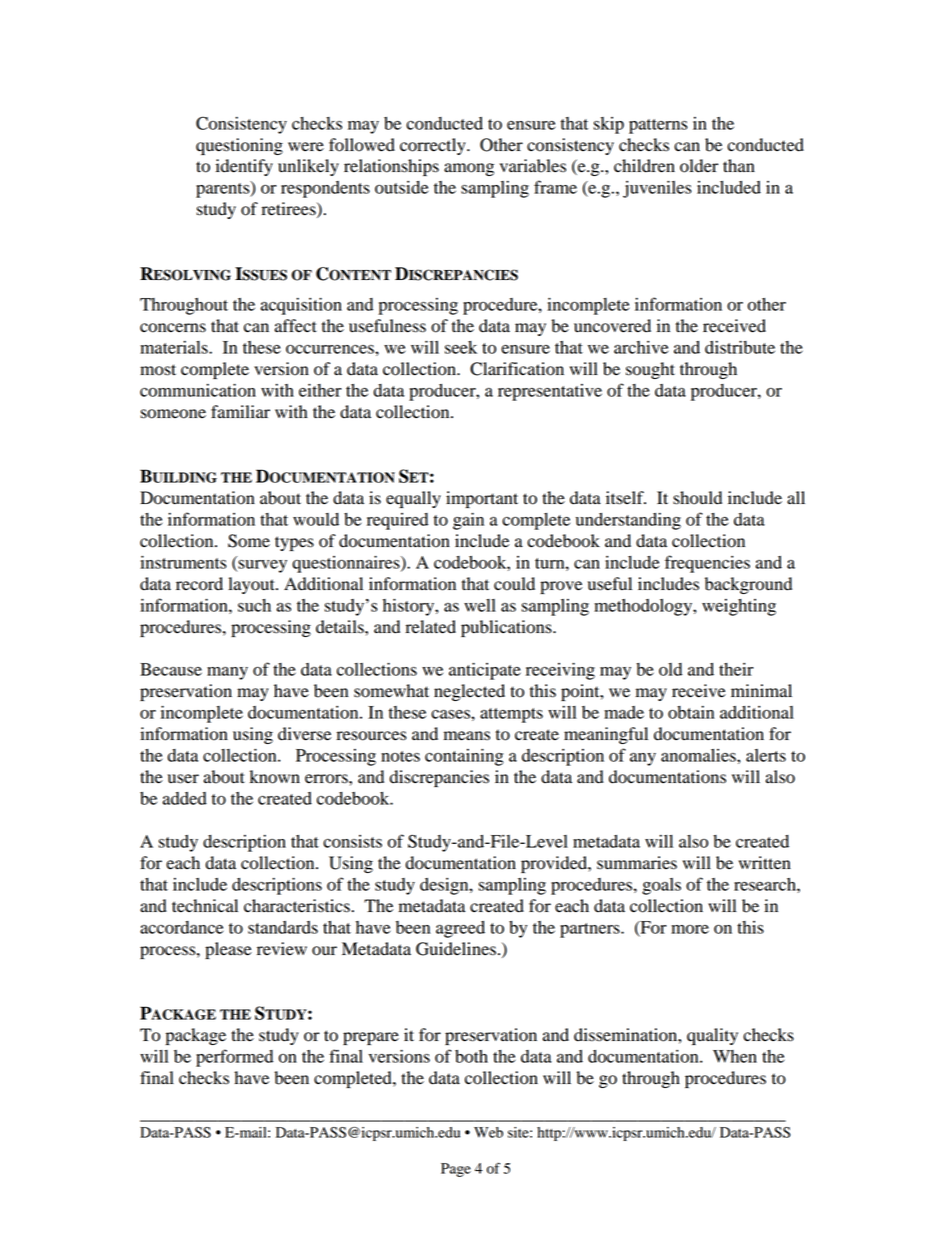  Describe the element at coordinates (699, 166) in the page. I see `older` at that location.
